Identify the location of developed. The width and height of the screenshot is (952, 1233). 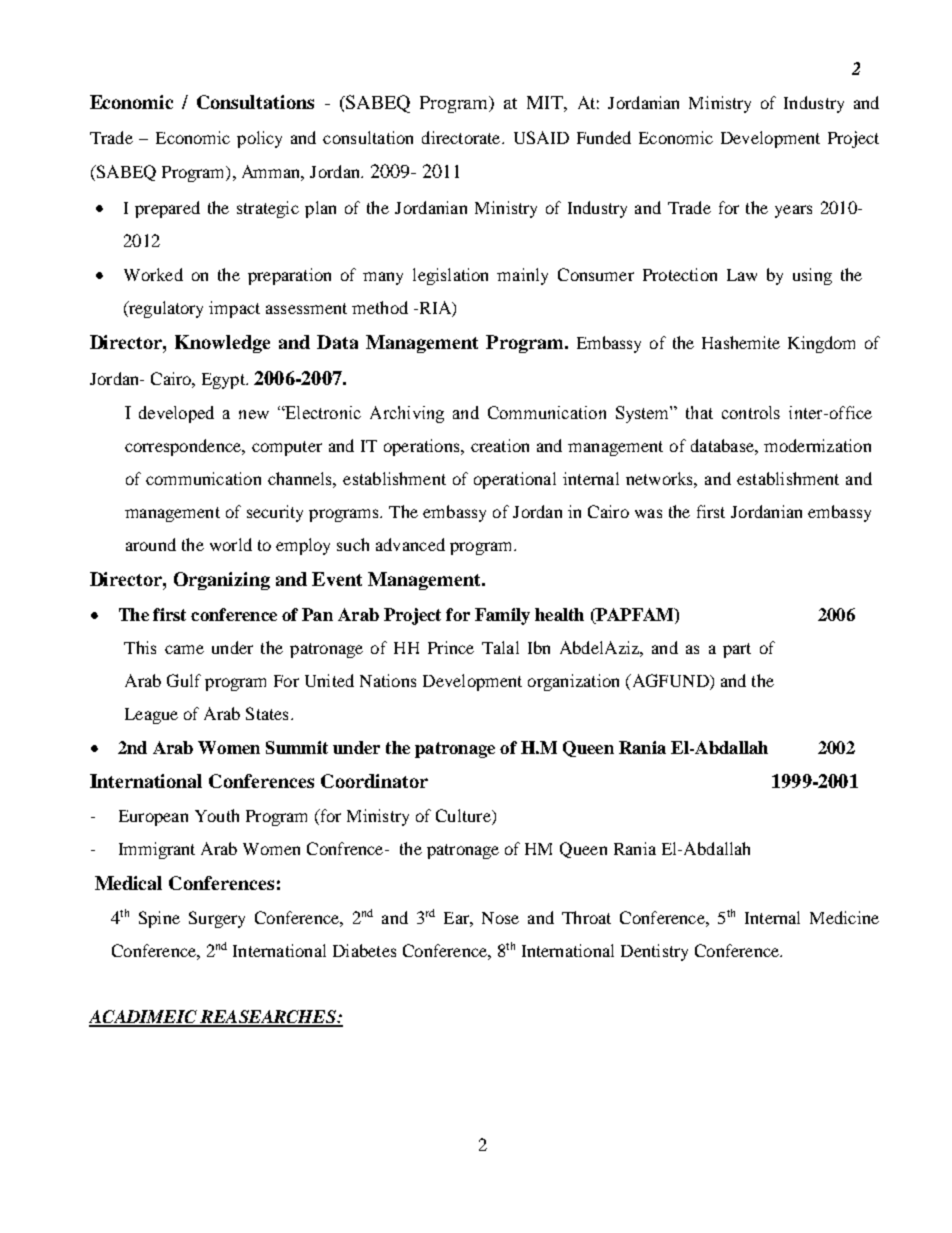
(176, 414).
